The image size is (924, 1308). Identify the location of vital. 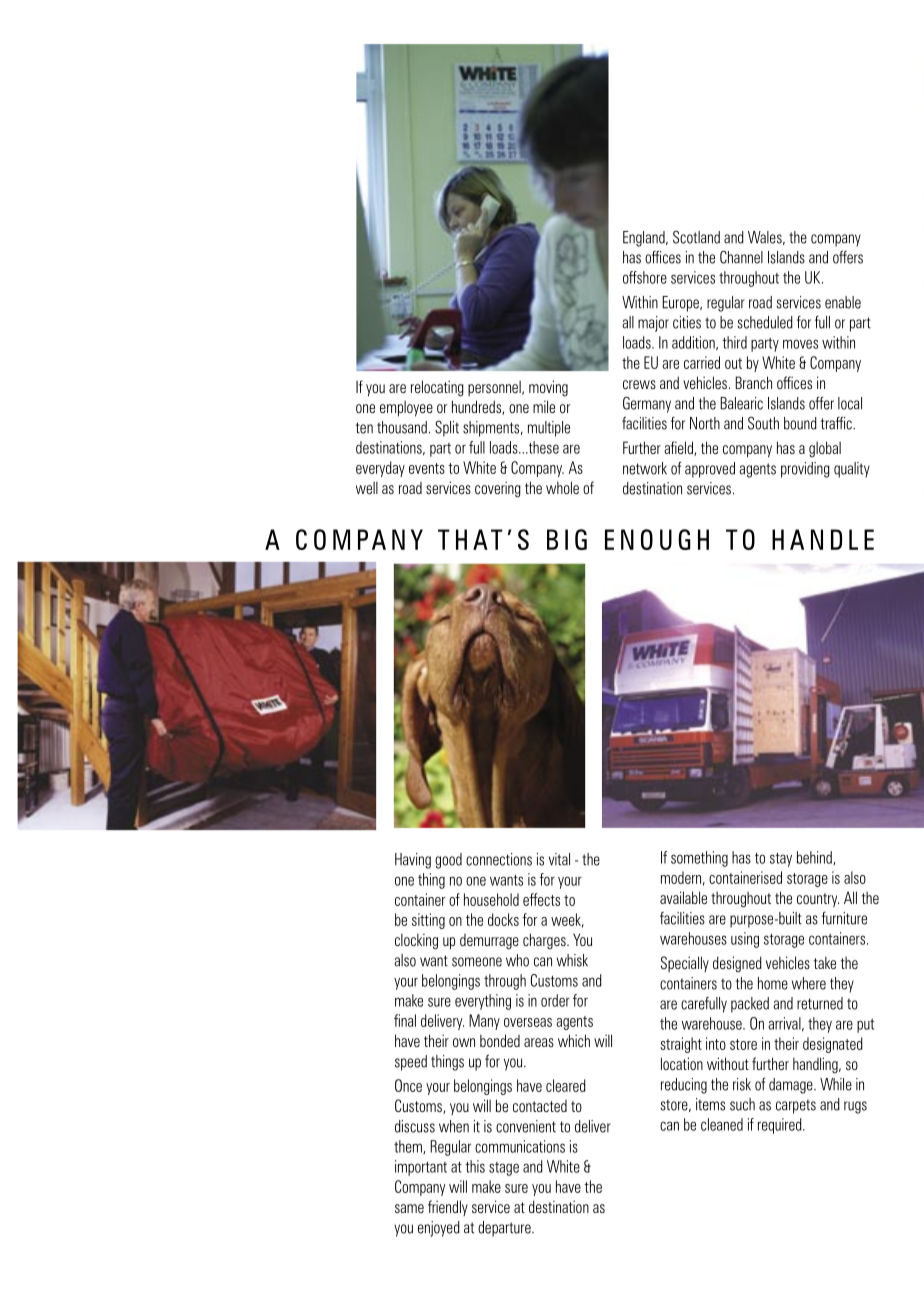
(559, 859).
